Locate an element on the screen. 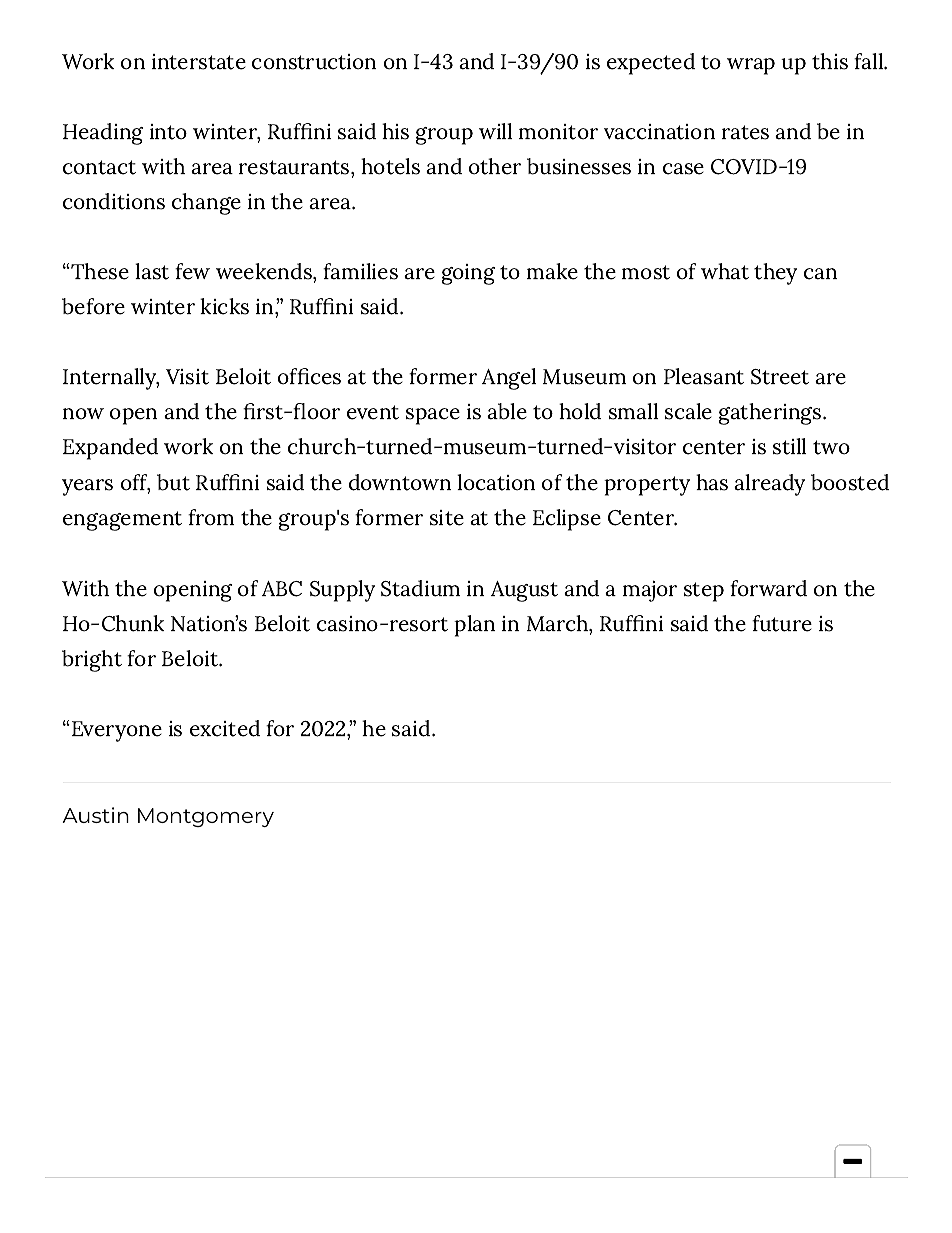 The image size is (952, 1233). site is located at coordinates (447, 518).
